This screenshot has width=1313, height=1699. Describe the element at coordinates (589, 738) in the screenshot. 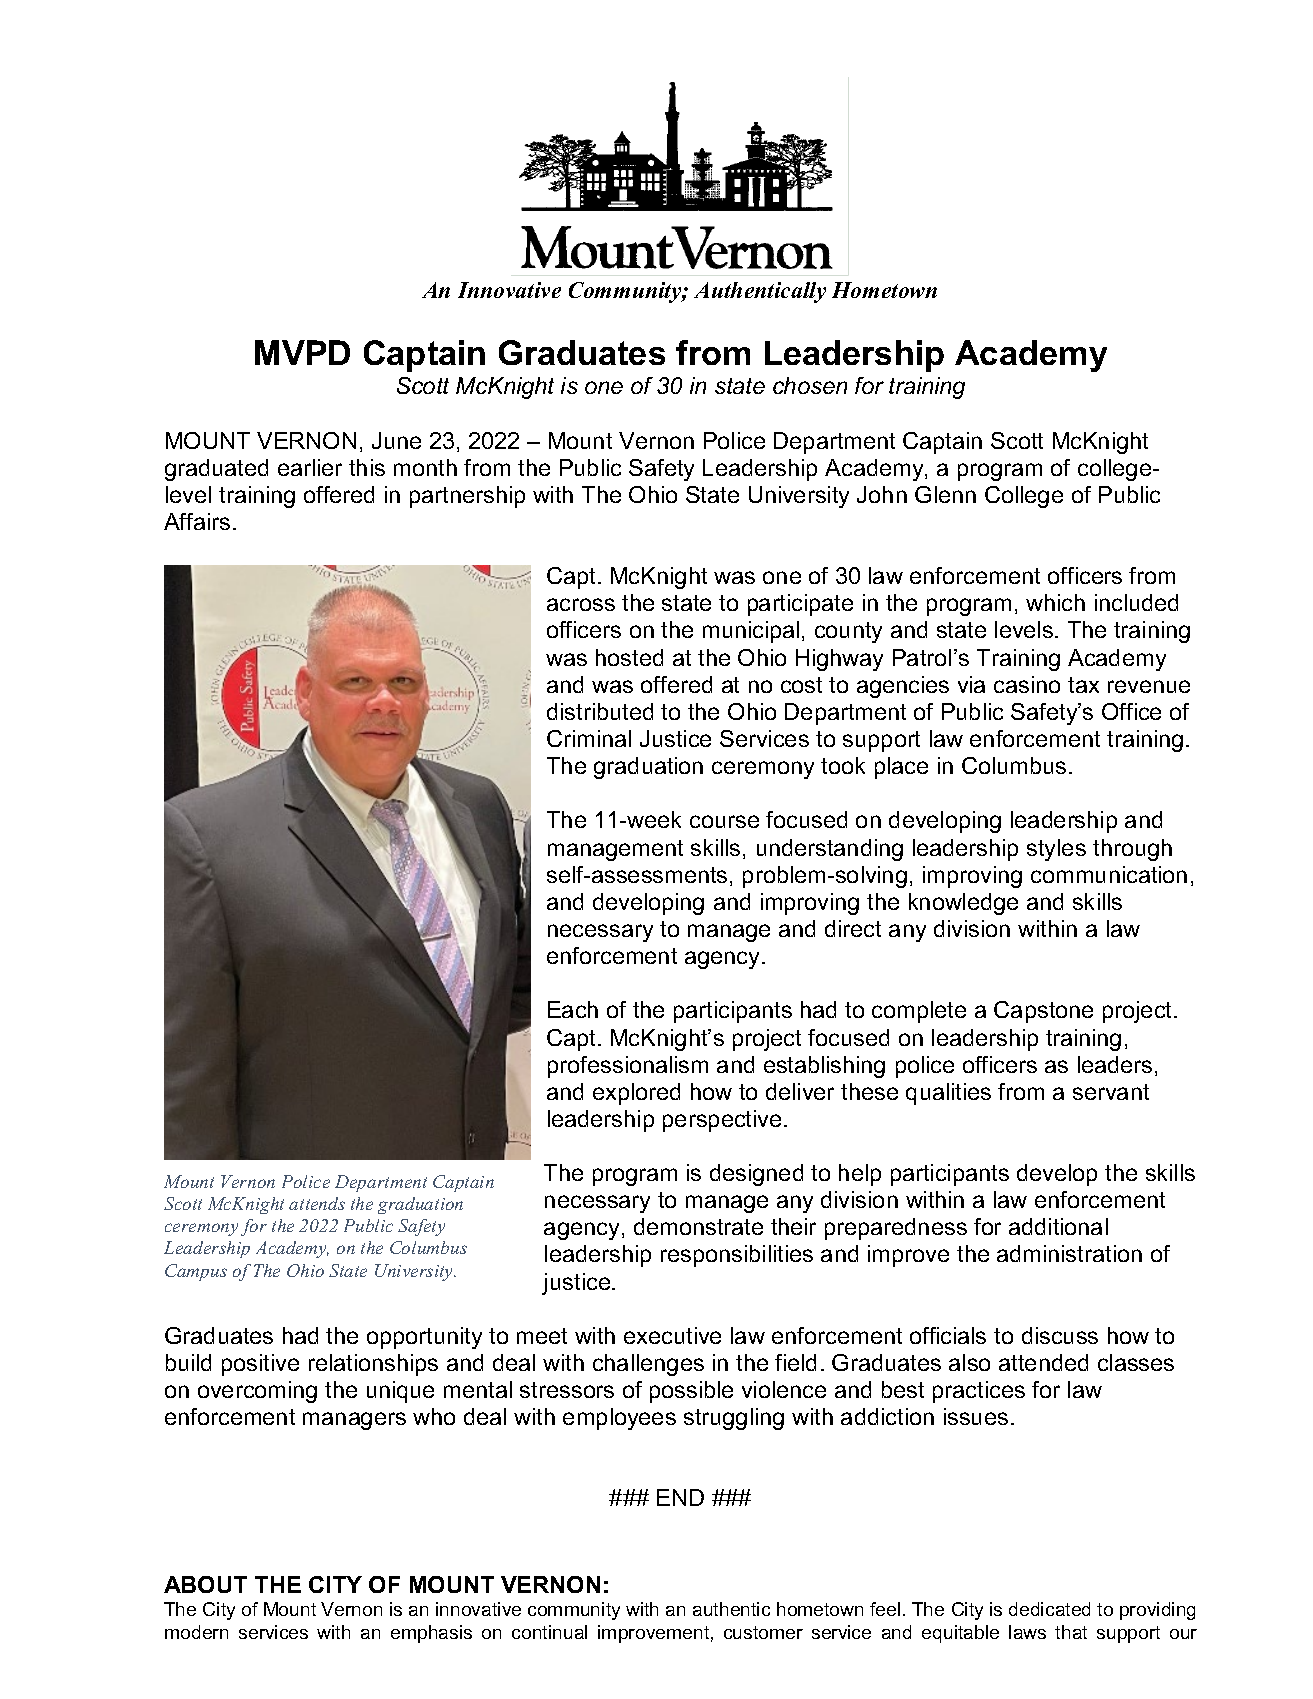

I see `Criminal` at that location.
